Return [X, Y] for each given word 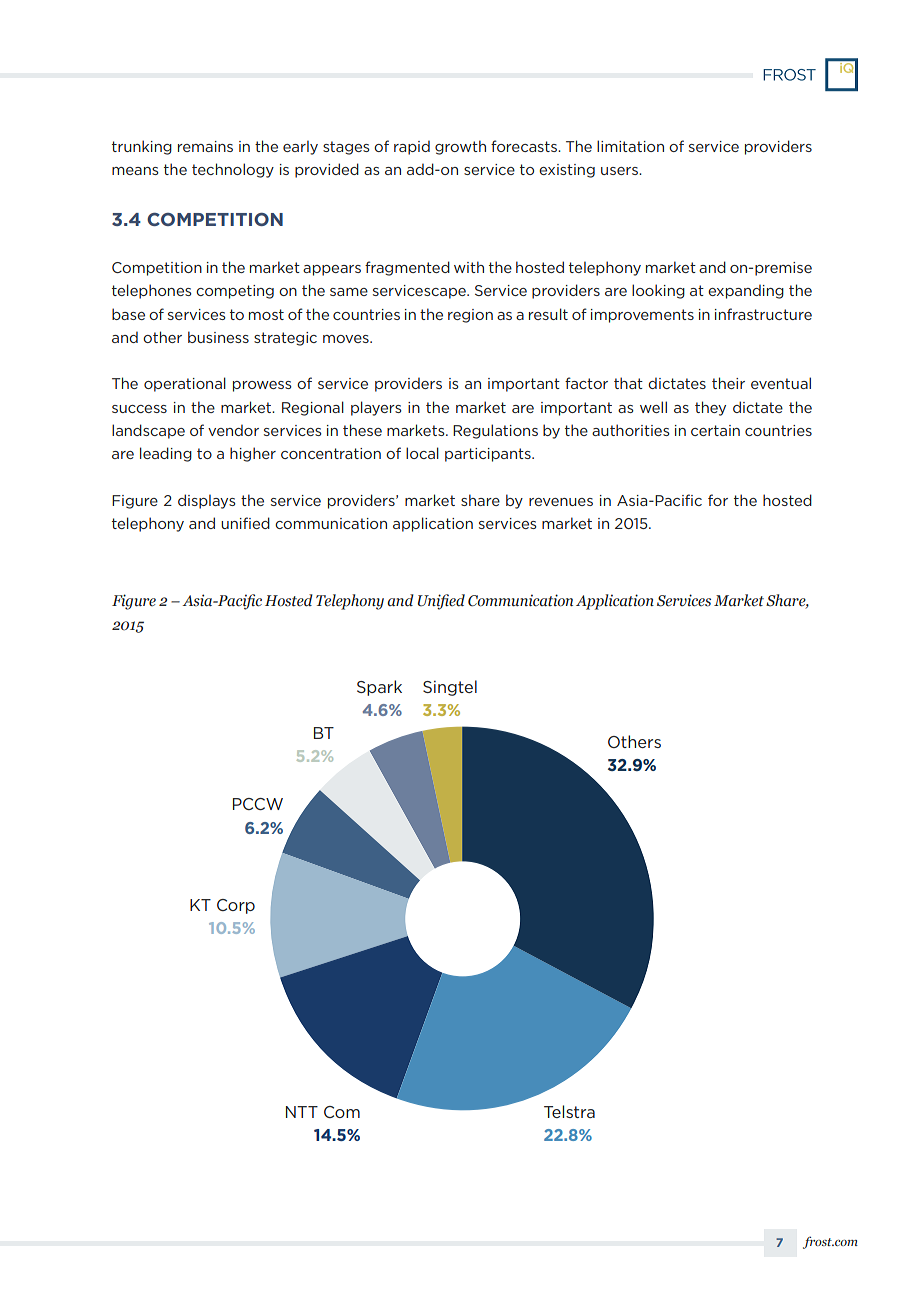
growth [460, 147]
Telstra [569, 1111]
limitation [630, 146]
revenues [561, 502]
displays [207, 501]
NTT [302, 1112]
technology [233, 170]
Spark [379, 688]
